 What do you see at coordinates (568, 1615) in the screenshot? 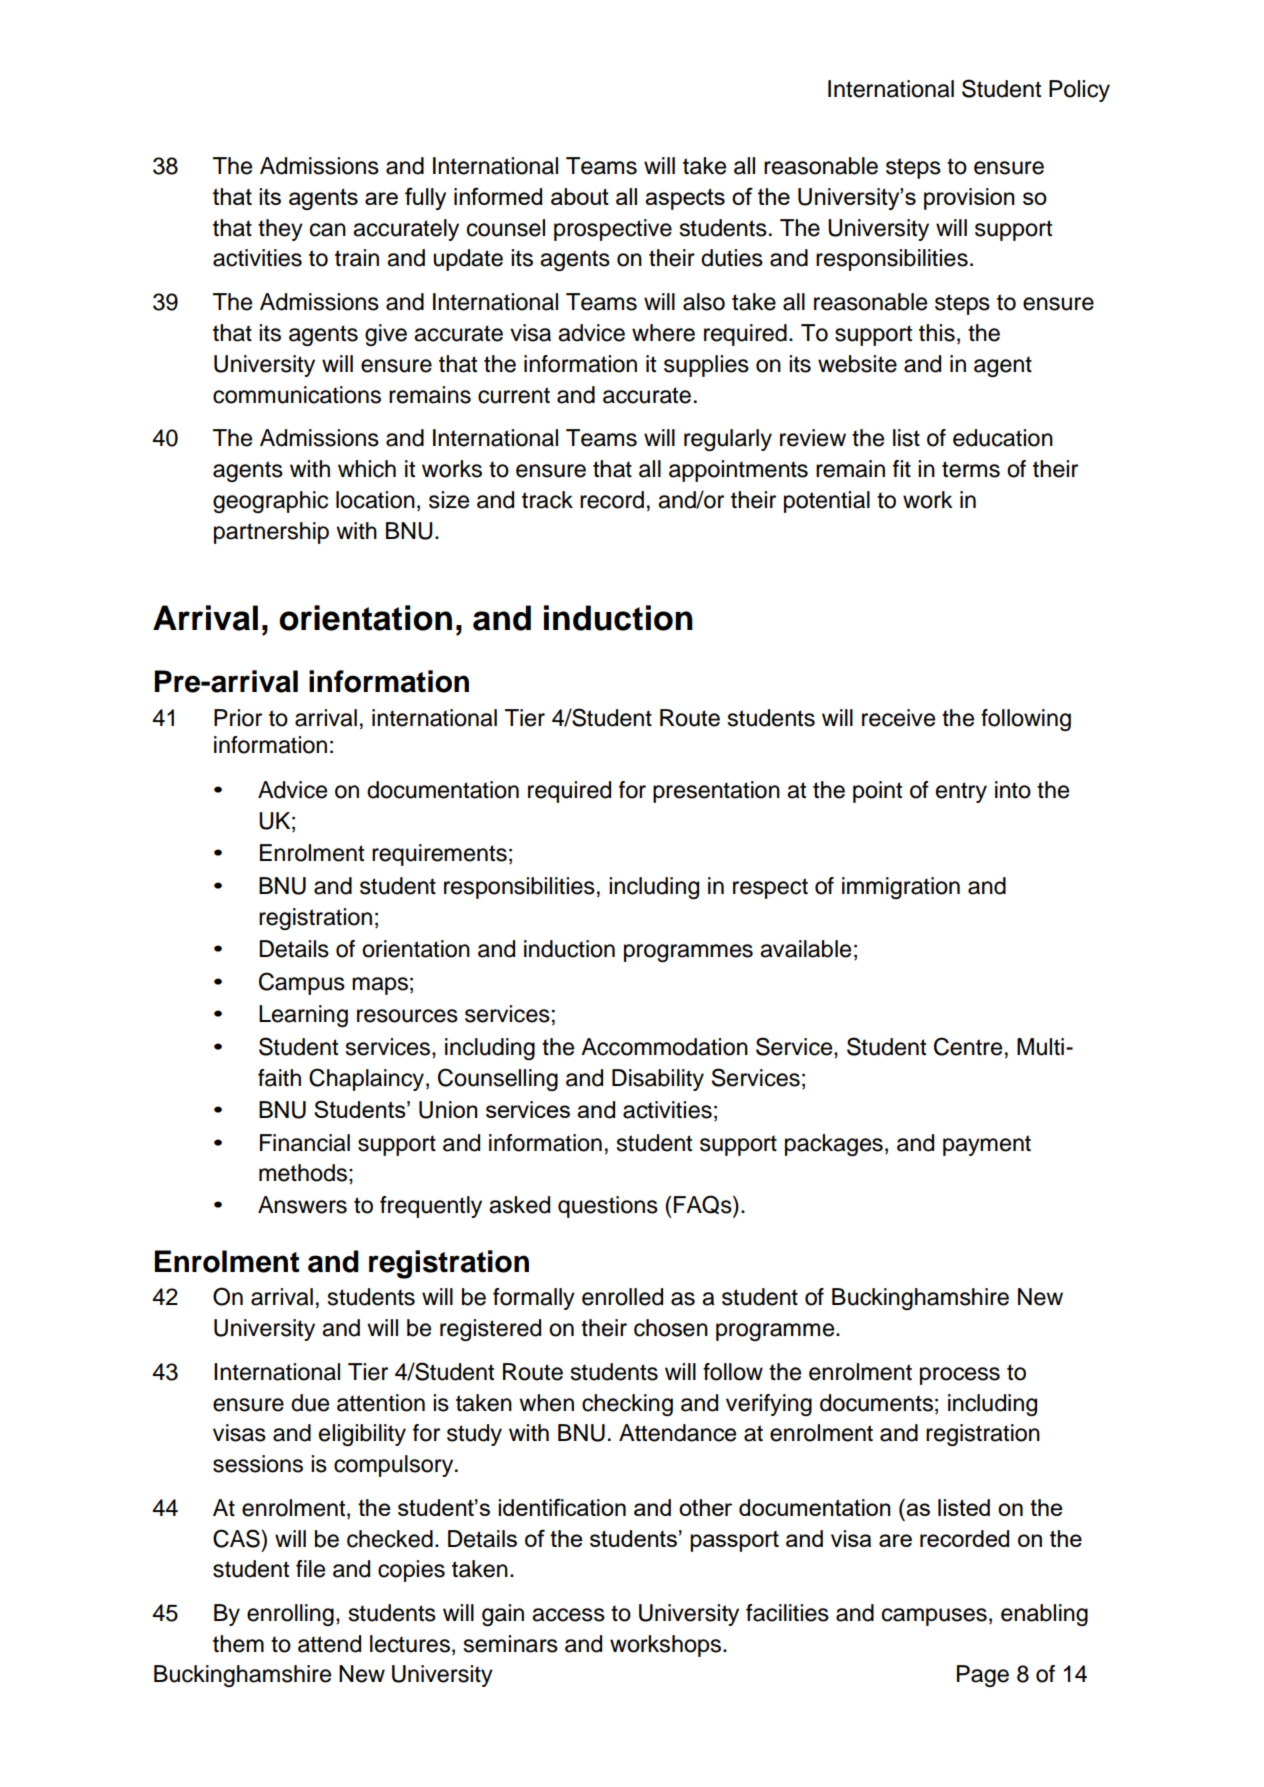
I see `access` at bounding box center [568, 1615].
